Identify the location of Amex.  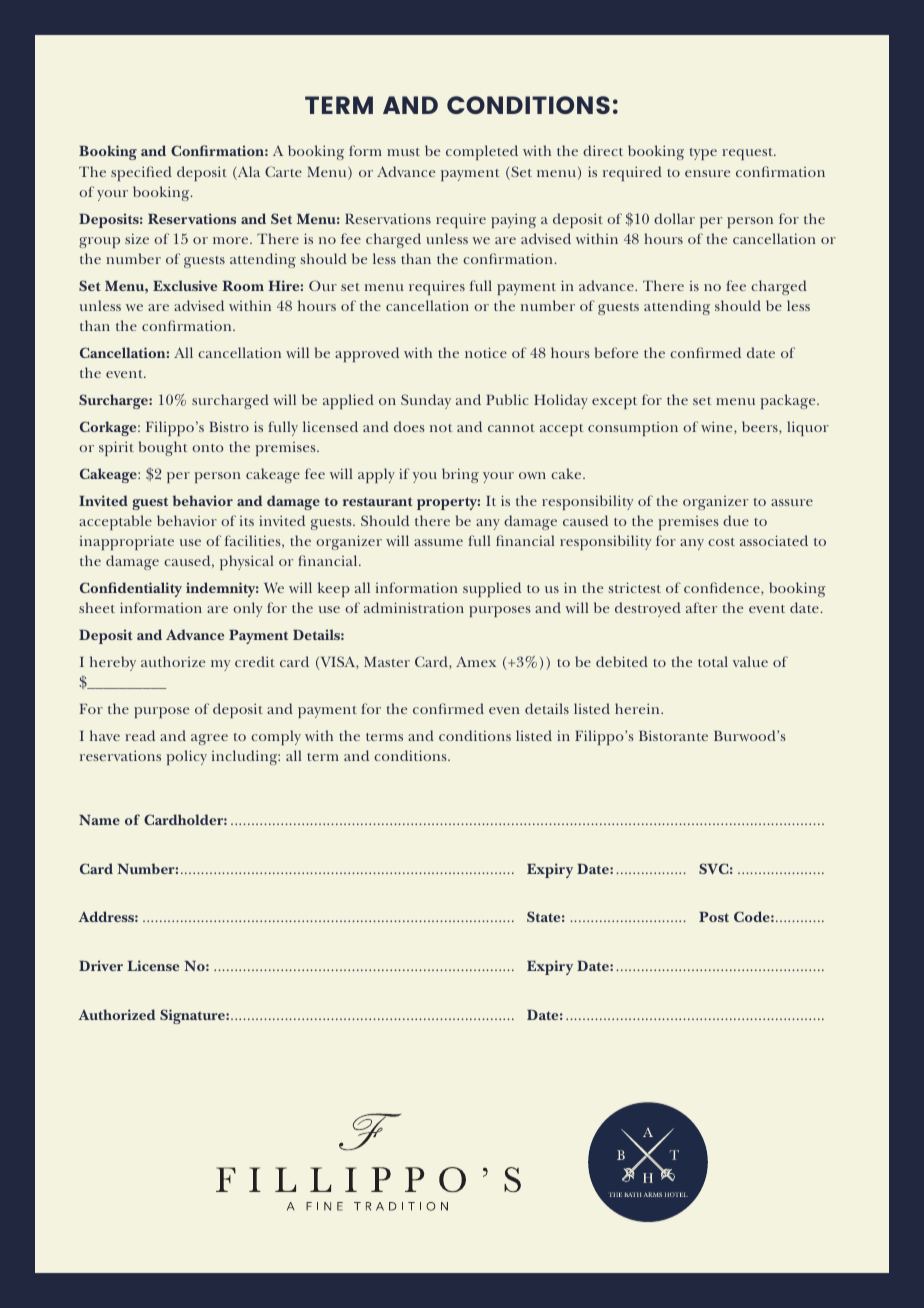
(476, 661).
